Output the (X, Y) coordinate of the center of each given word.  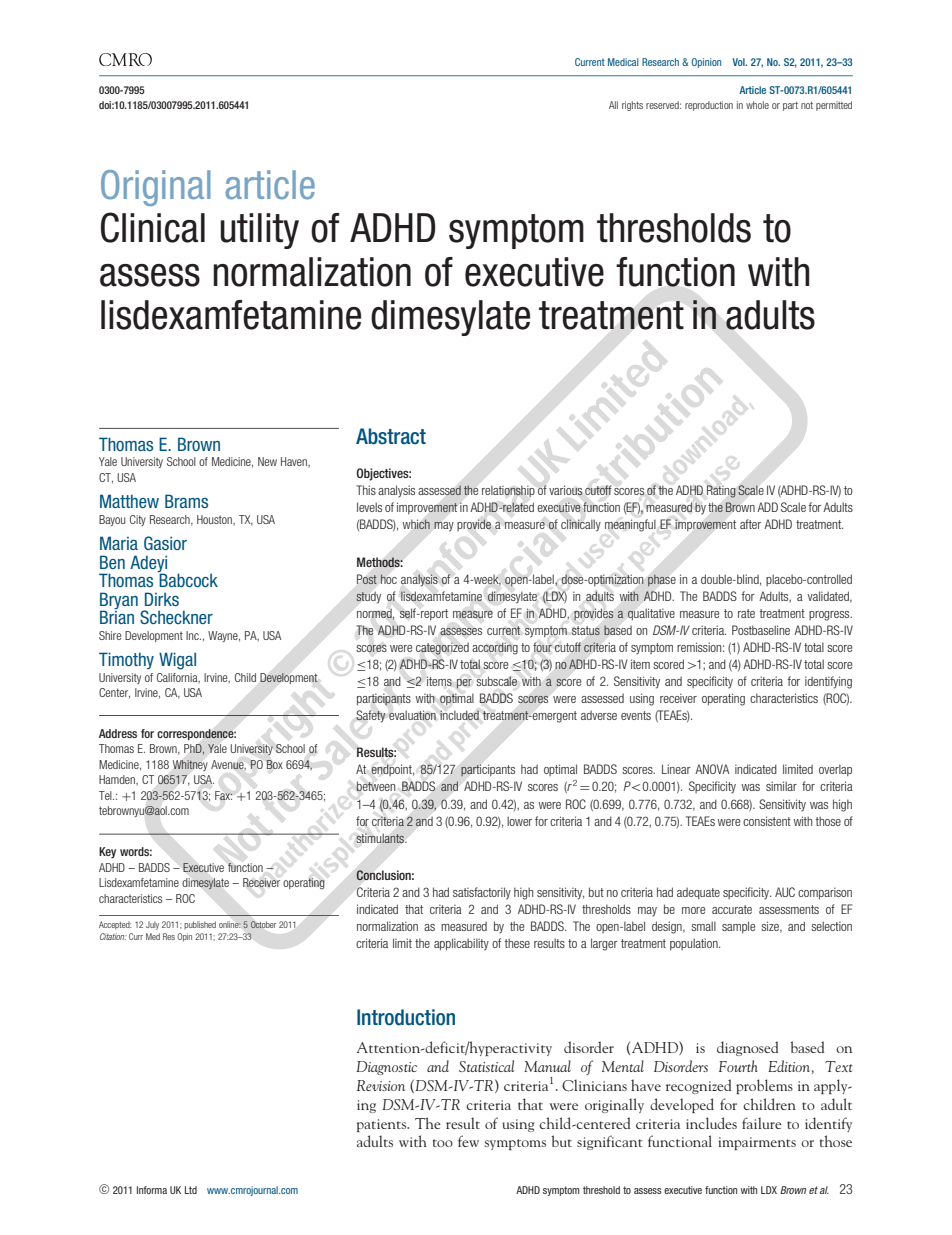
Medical (623, 62)
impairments (757, 1143)
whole (757, 105)
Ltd (191, 1190)
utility (259, 231)
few (468, 1141)
